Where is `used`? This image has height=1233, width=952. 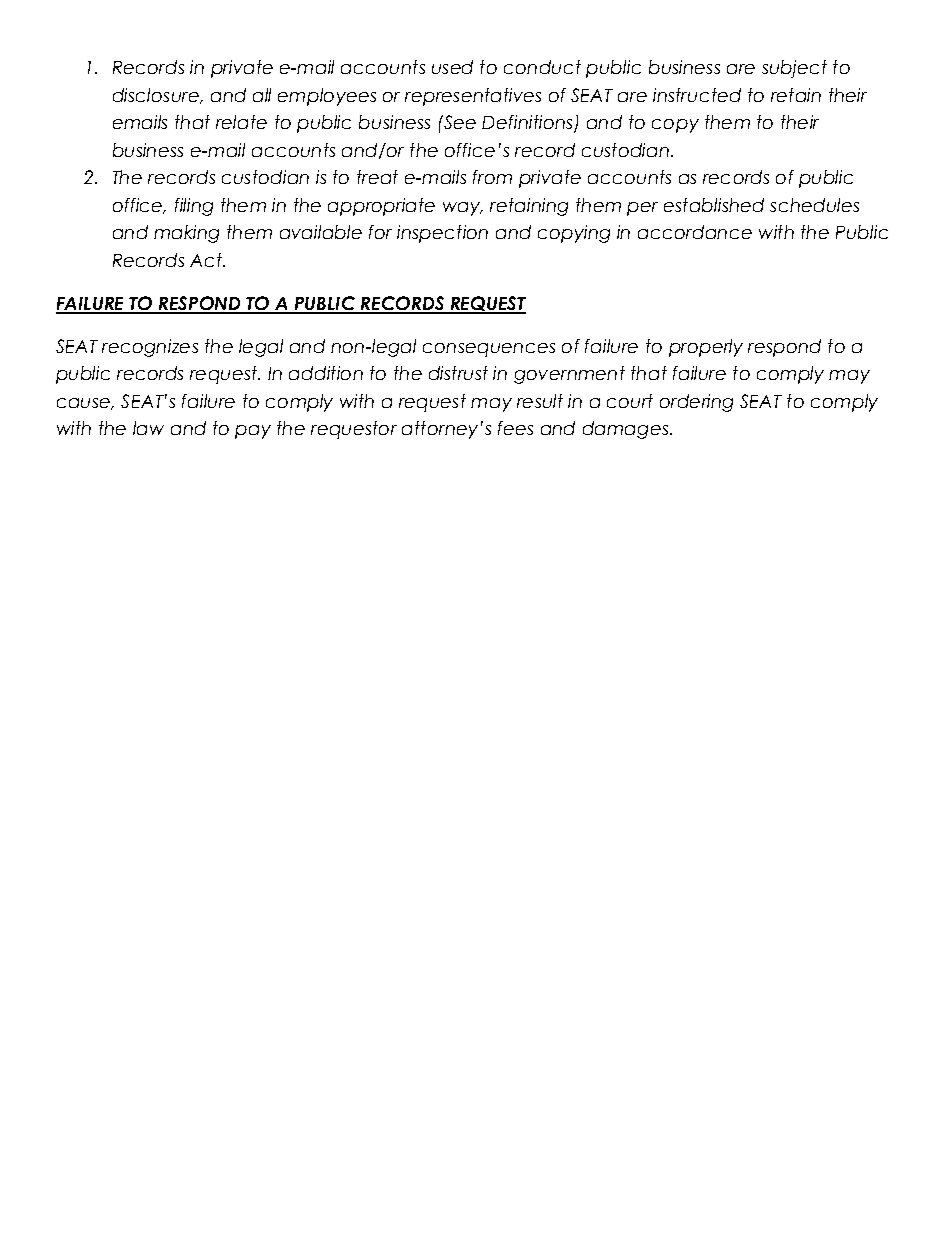
used is located at coordinates (452, 67).
